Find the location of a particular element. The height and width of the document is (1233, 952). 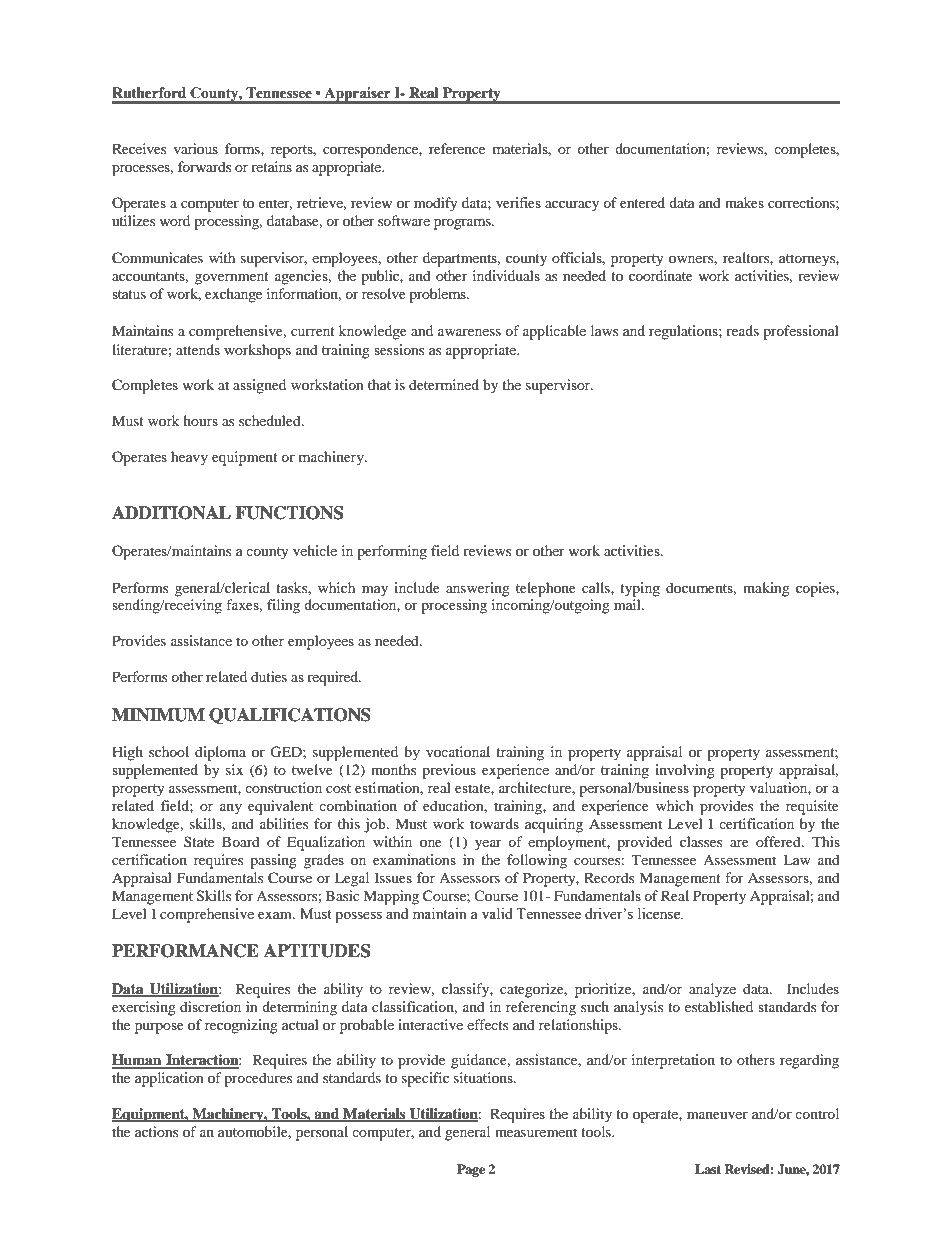

attends is located at coordinates (198, 349).
